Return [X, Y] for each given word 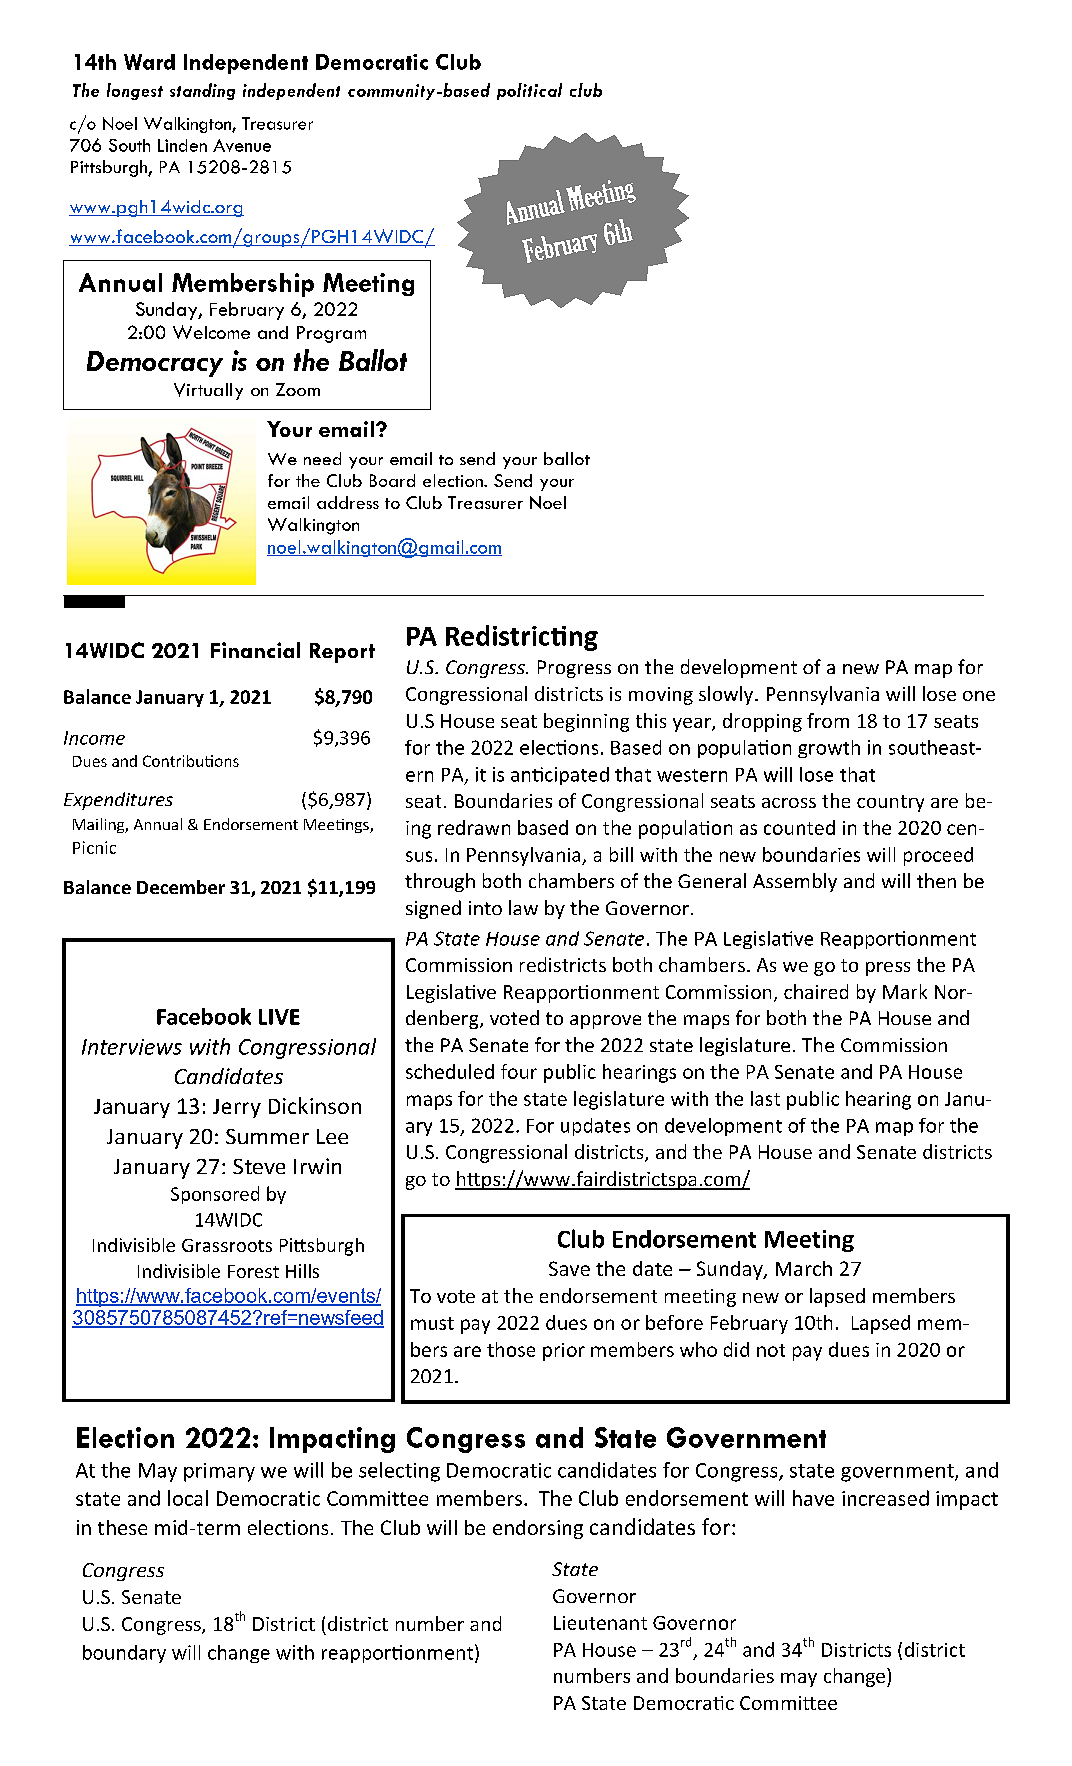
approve [605, 1022]
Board [392, 480]
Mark [905, 991]
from [828, 720]
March [804, 1268]
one [979, 696]
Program [331, 334]
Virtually [208, 391]
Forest [253, 1271]
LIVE [279, 1017]
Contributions [191, 761]
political [529, 91]
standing [202, 91]
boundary [124, 1654]
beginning [586, 722]
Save [569, 1268]
